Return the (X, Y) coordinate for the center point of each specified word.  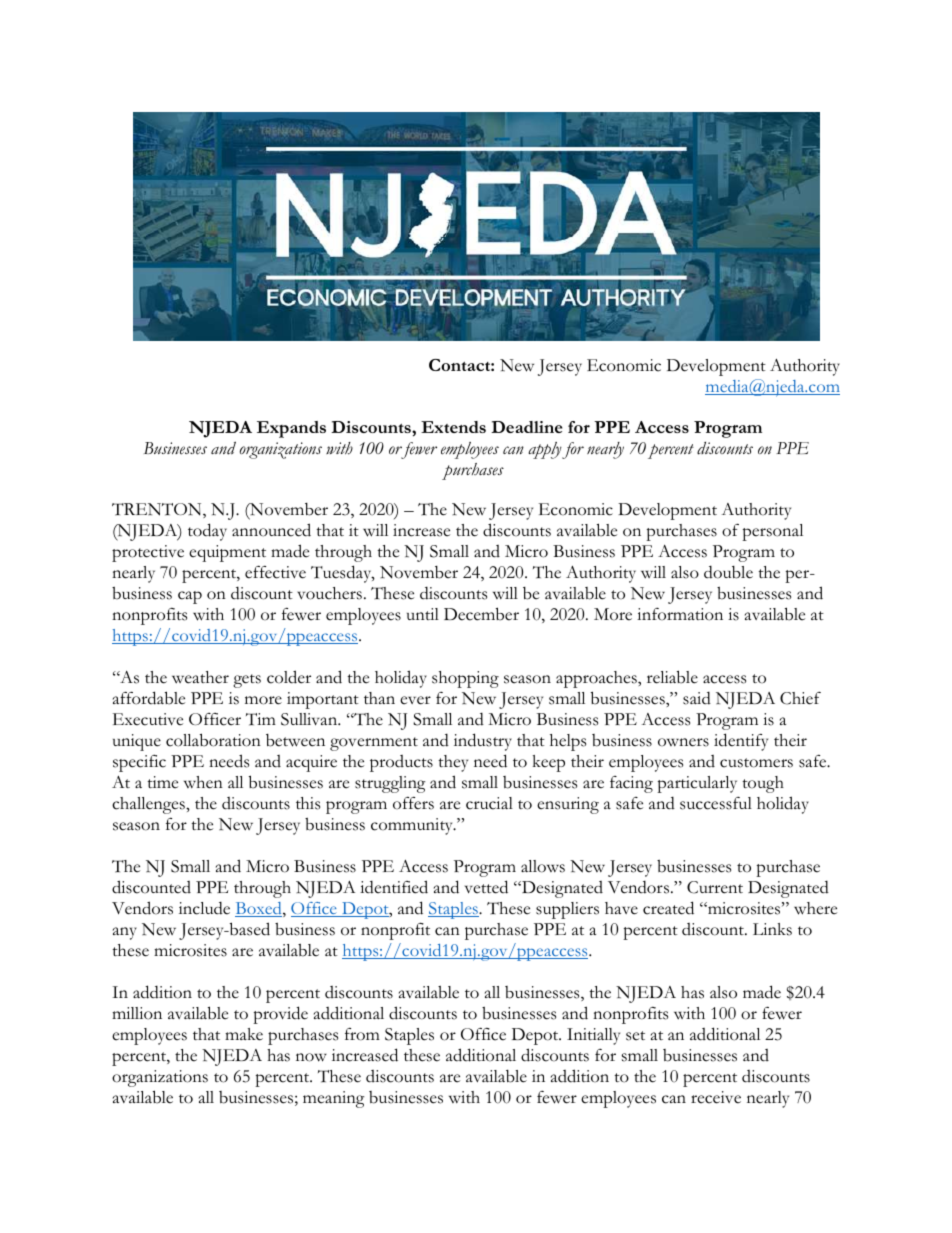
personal (772, 532)
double (728, 572)
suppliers (567, 910)
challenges (149, 805)
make (244, 1034)
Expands (291, 429)
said (697, 698)
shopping (465, 679)
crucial (489, 803)
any (125, 933)
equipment (227, 553)
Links (772, 929)
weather (200, 677)
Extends (453, 427)
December (481, 614)
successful (716, 803)
